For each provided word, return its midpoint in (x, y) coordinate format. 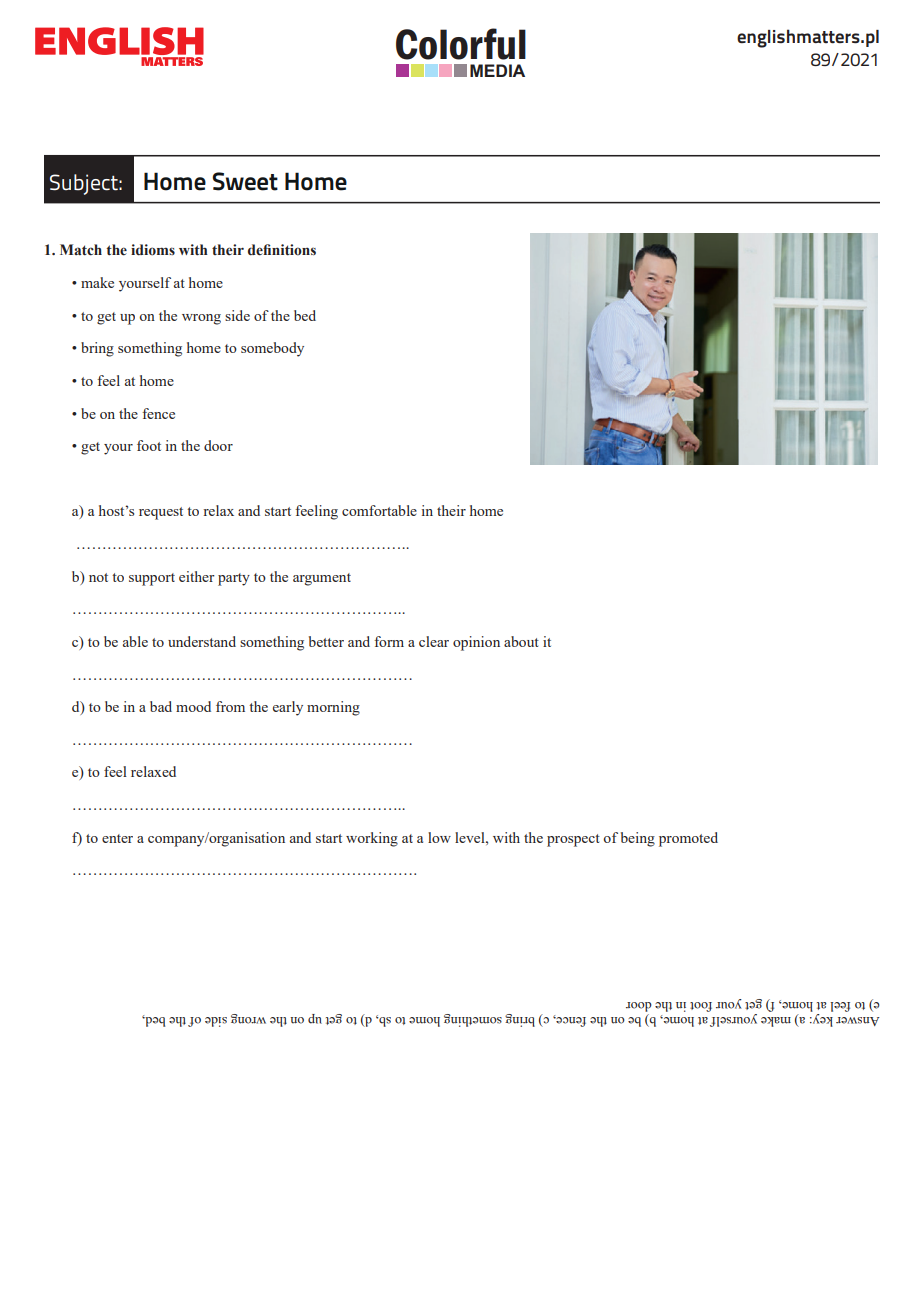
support (152, 579)
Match (81, 250)
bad (161, 706)
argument (322, 579)
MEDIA (497, 70)
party (234, 579)
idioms (153, 250)
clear (434, 641)
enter (117, 838)
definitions (282, 250)
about (521, 641)
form (389, 641)
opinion (476, 643)
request (161, 513)
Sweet (245, 181)
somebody (272, 349)
